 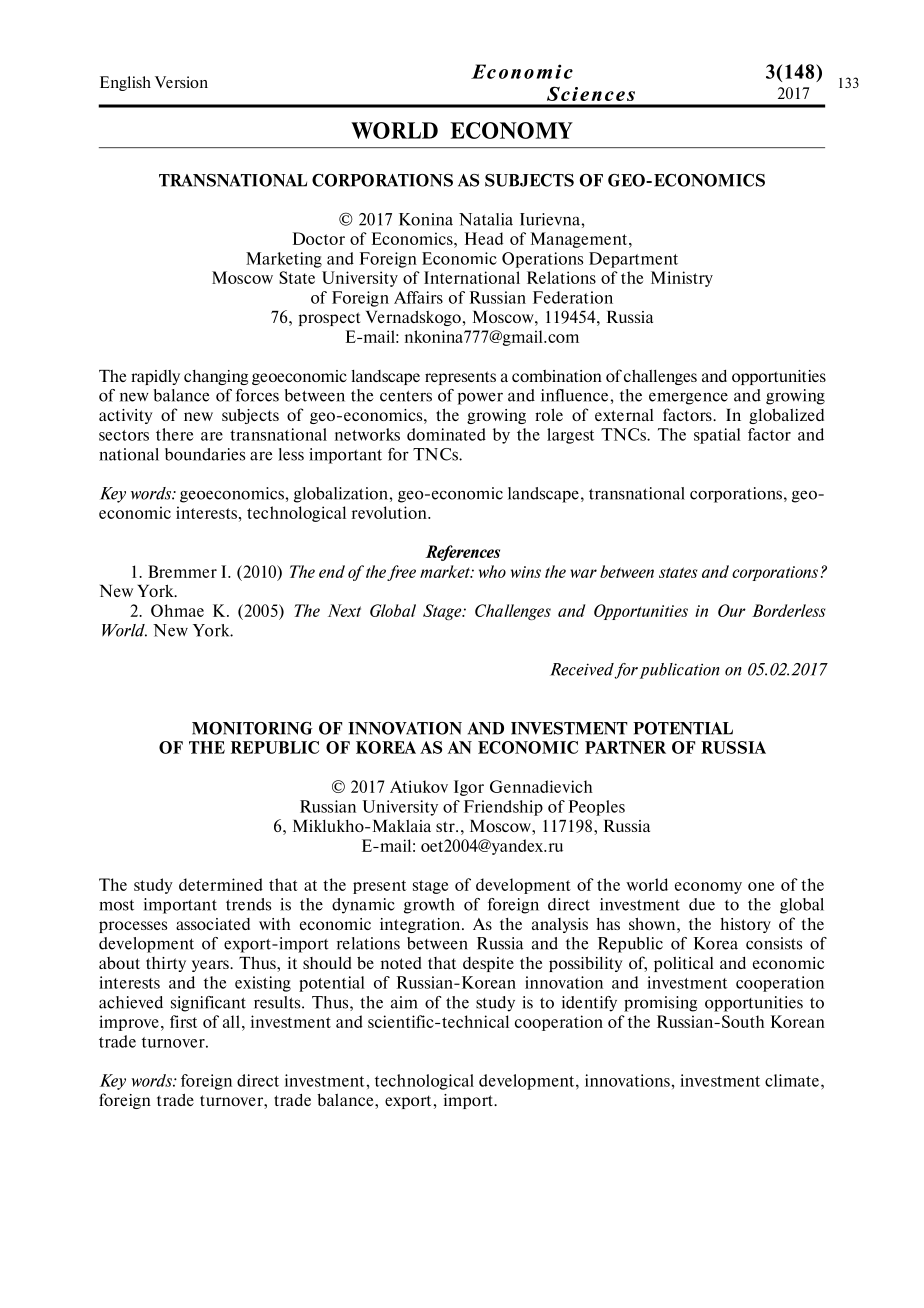 What do you see at coordinates (580, 240) in the document?
I see `Management` at bounding box center [580, 240].
